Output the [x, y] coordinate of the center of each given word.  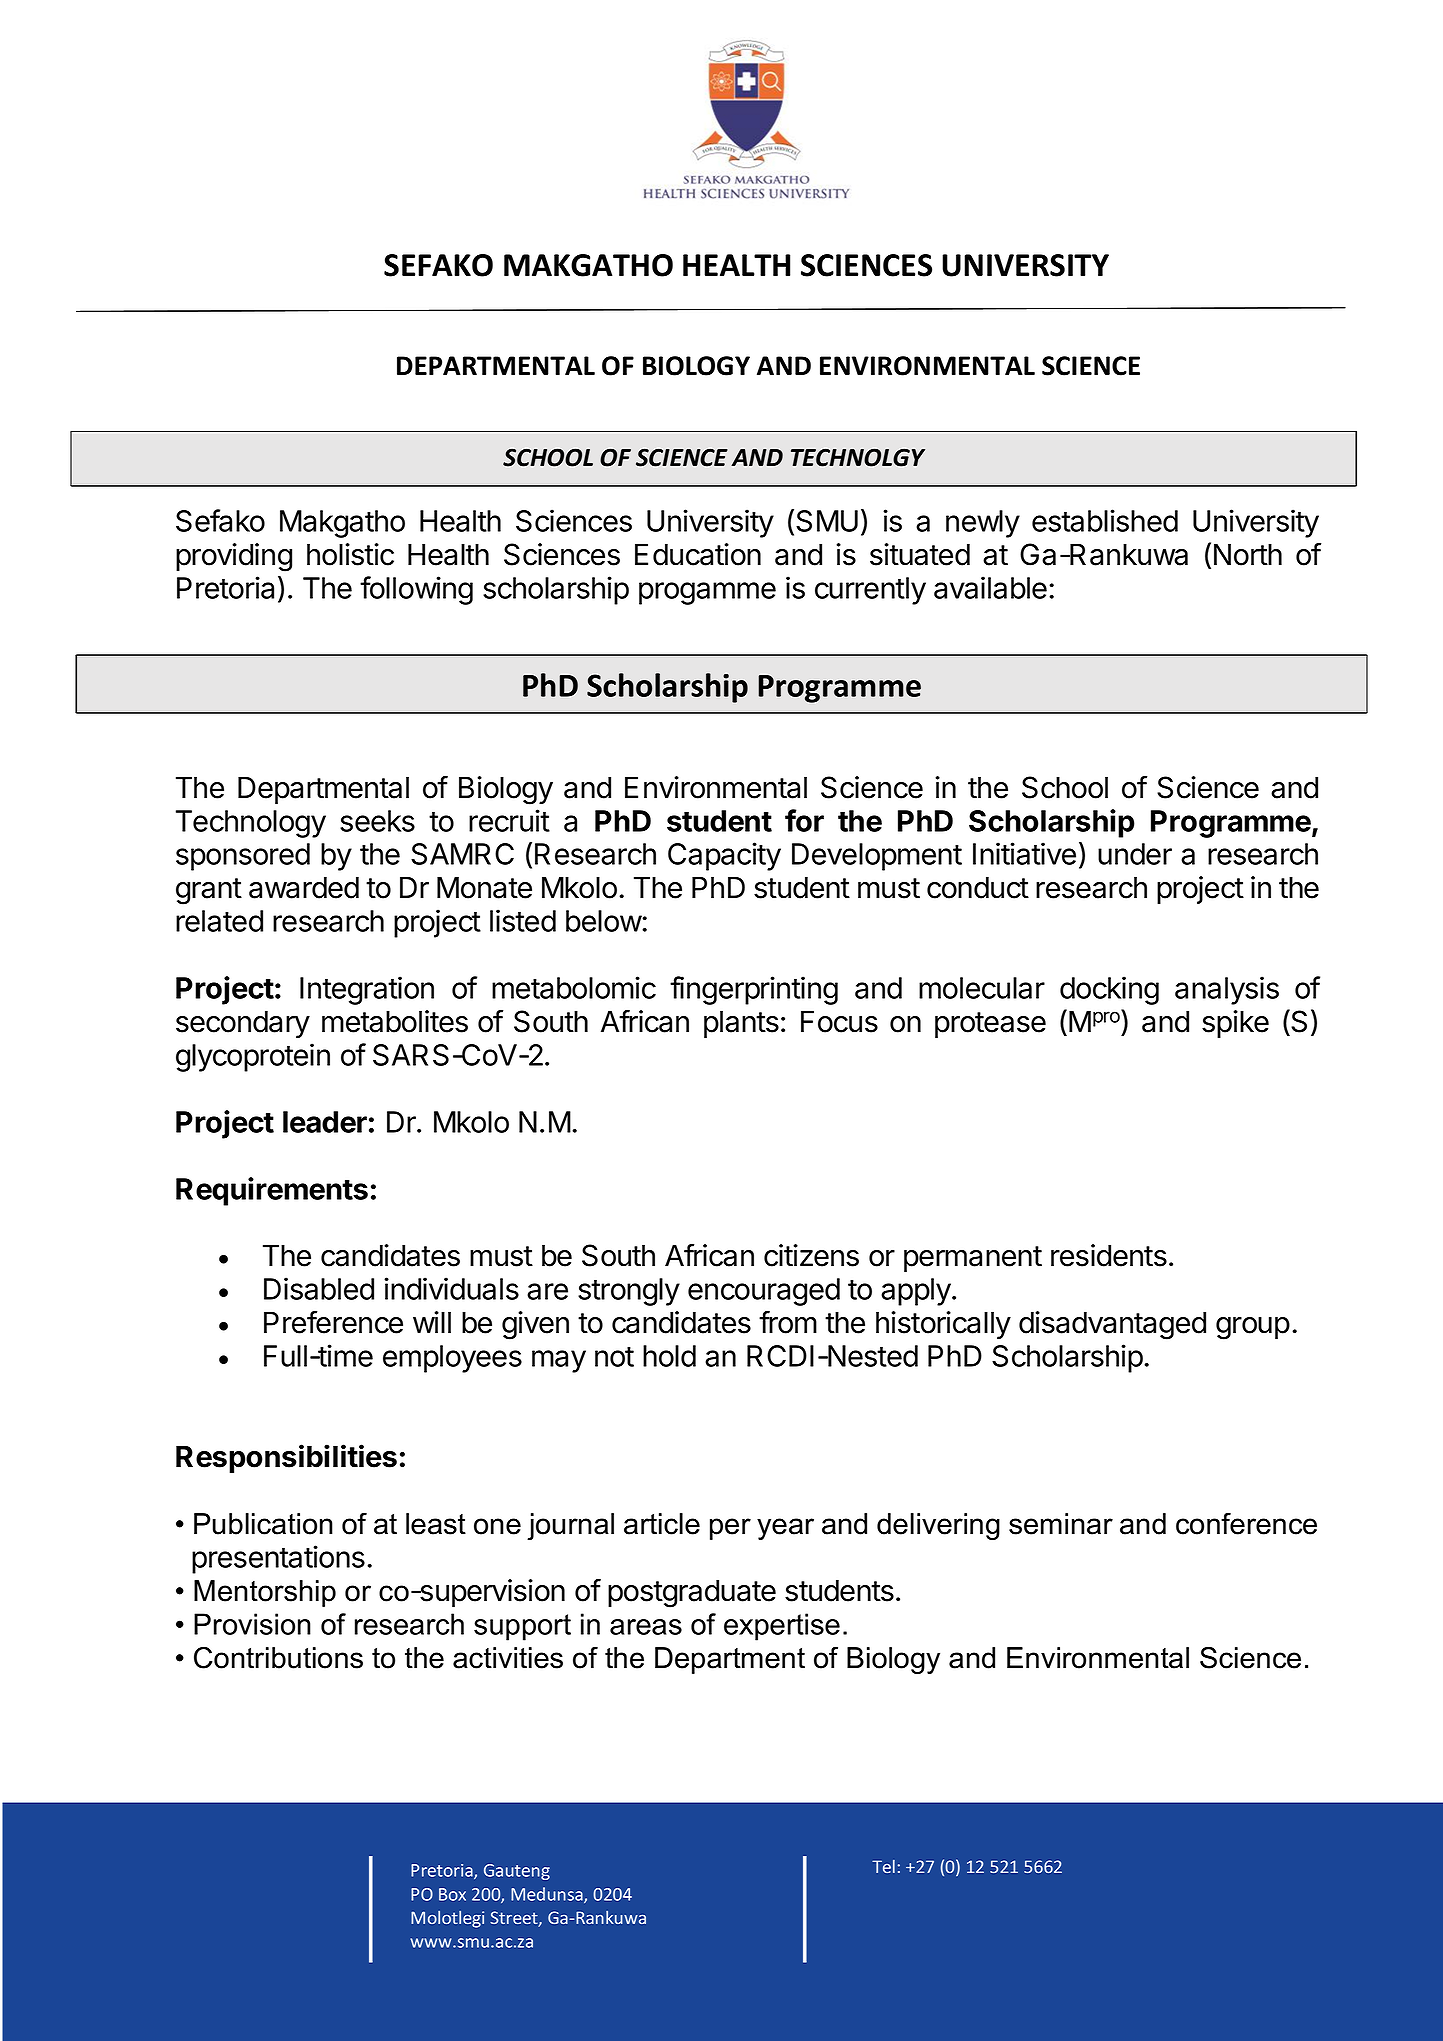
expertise [782, 1627]
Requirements [272, 1191]
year [785, 1529]
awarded [304, 887]
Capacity [724, 856]
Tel [883, 1866]
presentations [278, 1559]
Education [698, 554]
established [1105, 520]
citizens [811, 1255]
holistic [350, 554]
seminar [1061, 1524]
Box [452, 1894]
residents [1109, 1255]
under [1135, 854]
